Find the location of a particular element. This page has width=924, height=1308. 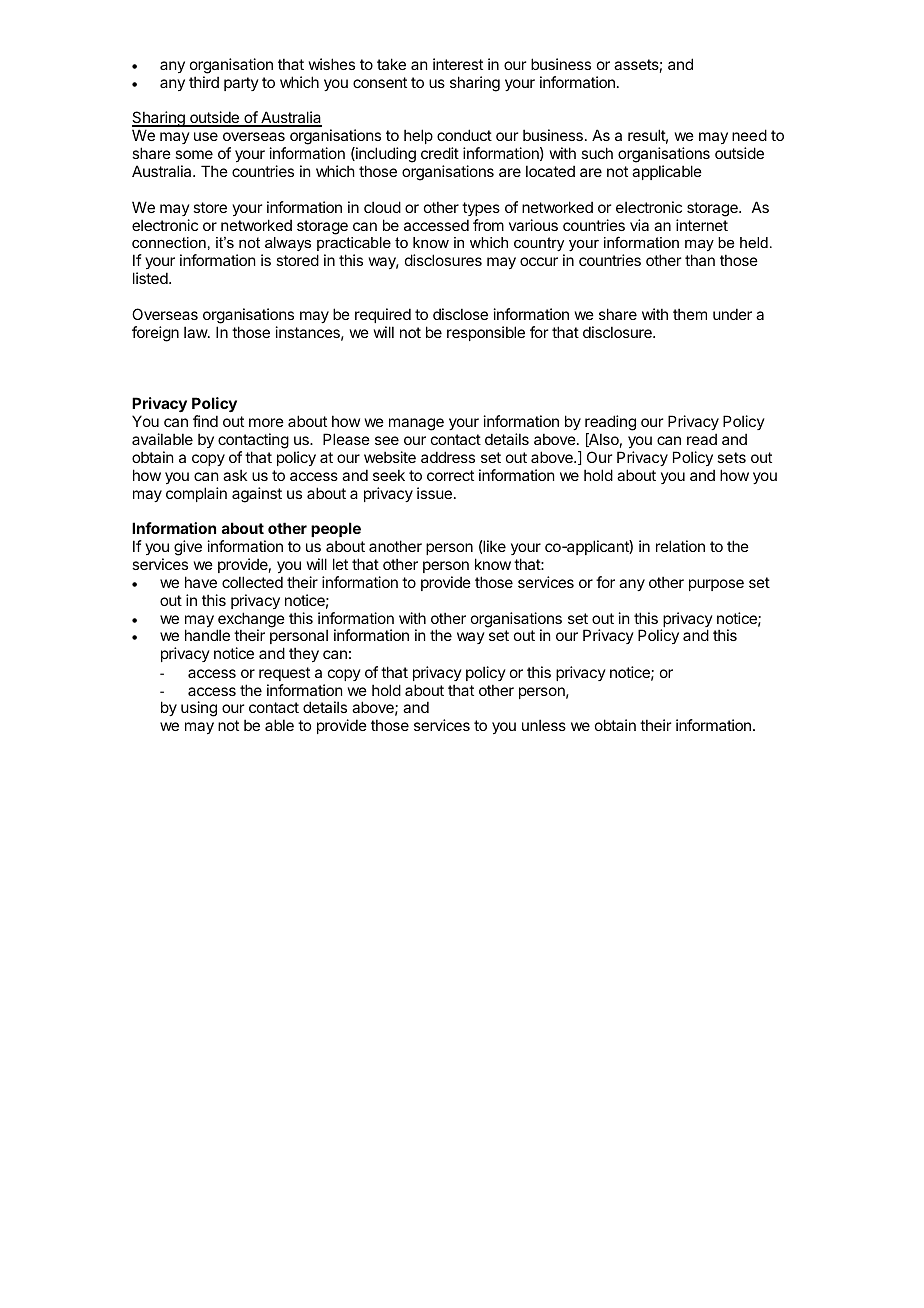

need is located at coordinates (749, 135).
